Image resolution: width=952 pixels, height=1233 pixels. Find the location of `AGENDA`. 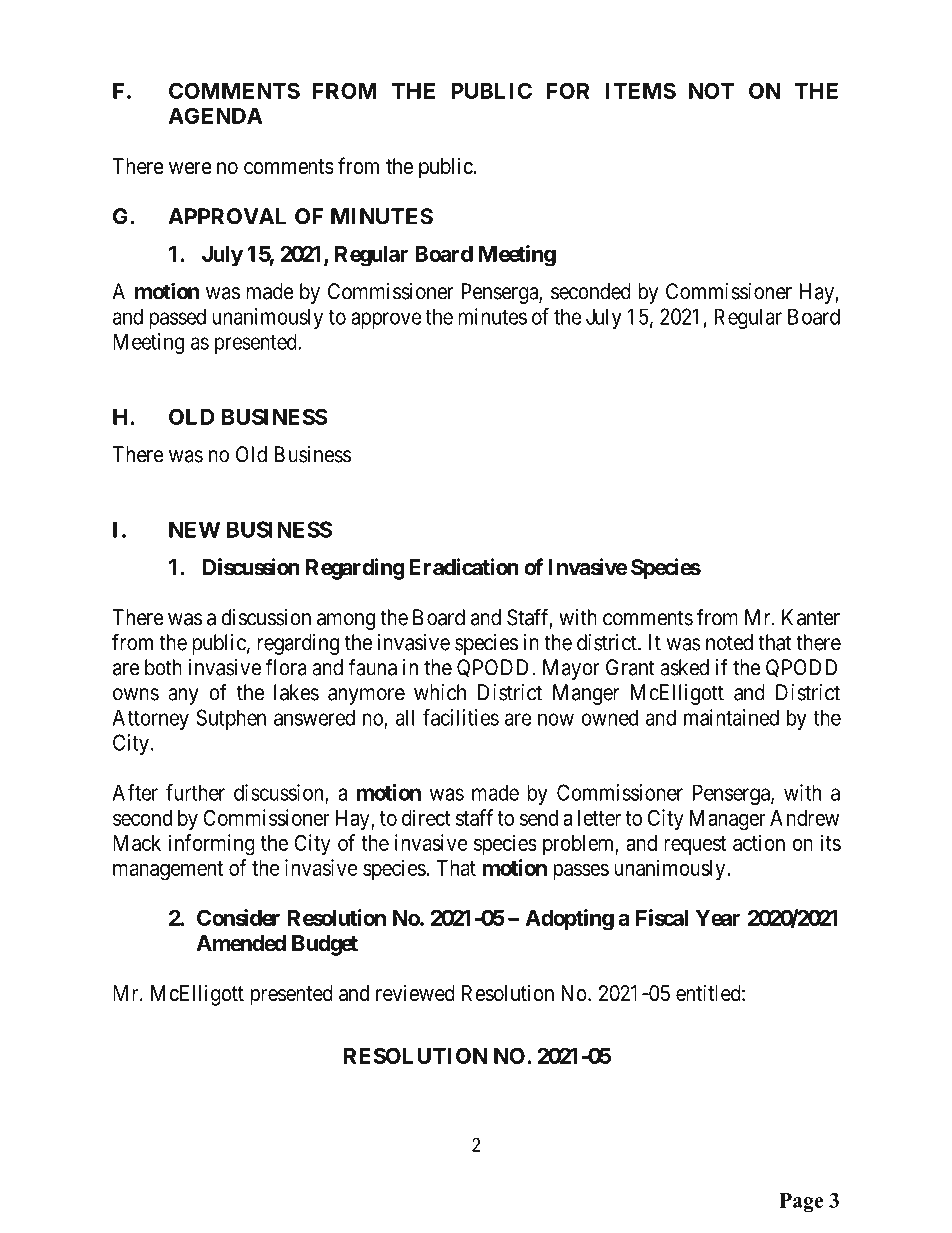

AGENDA is located at coordinates (215, 115).
